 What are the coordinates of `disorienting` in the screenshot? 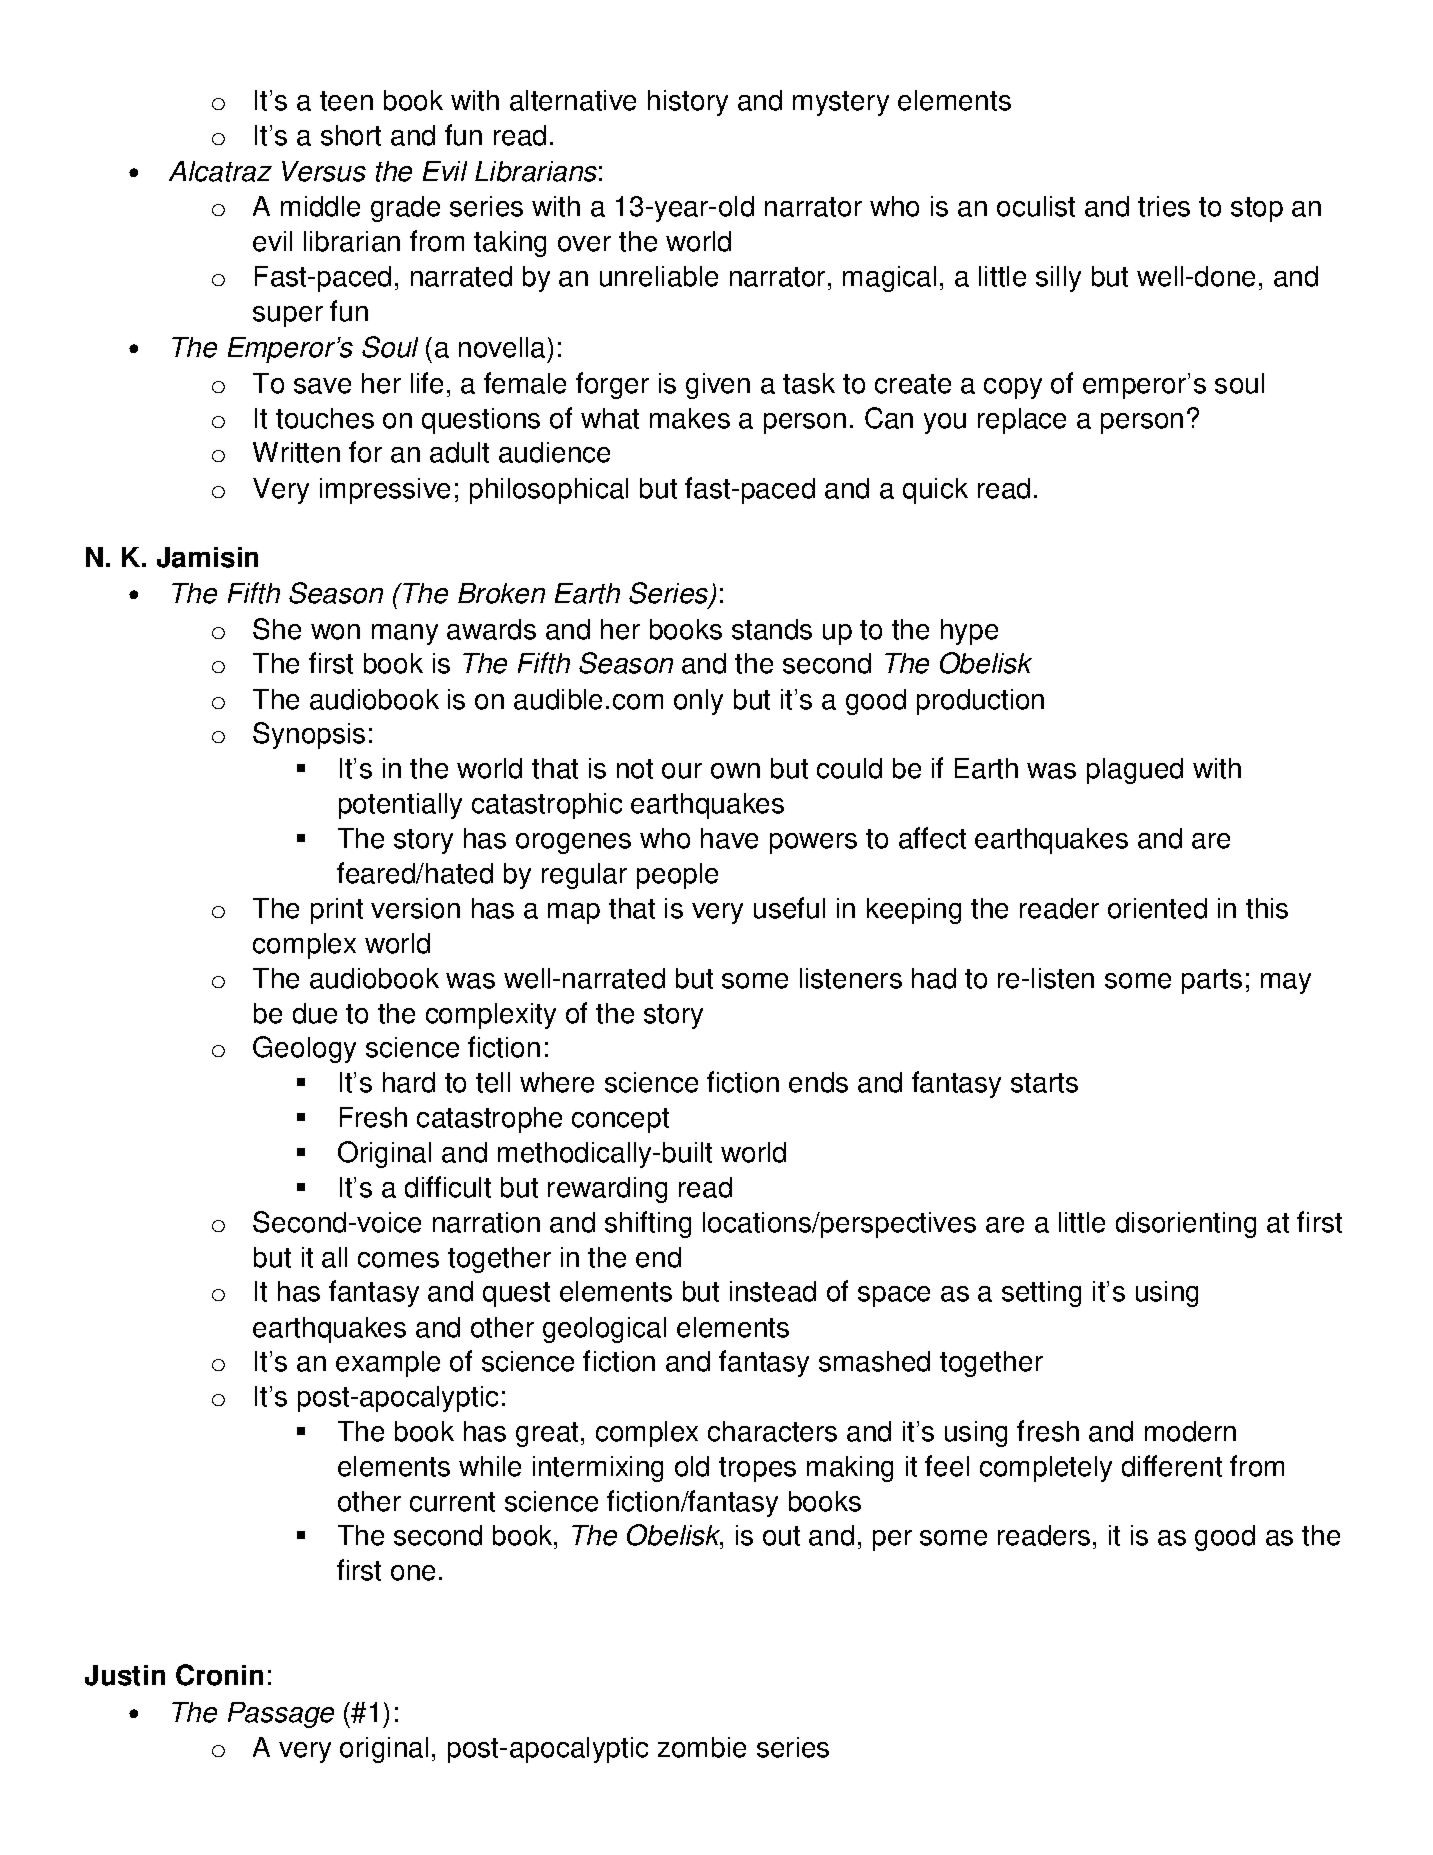 It's located at (1186, 1225).
